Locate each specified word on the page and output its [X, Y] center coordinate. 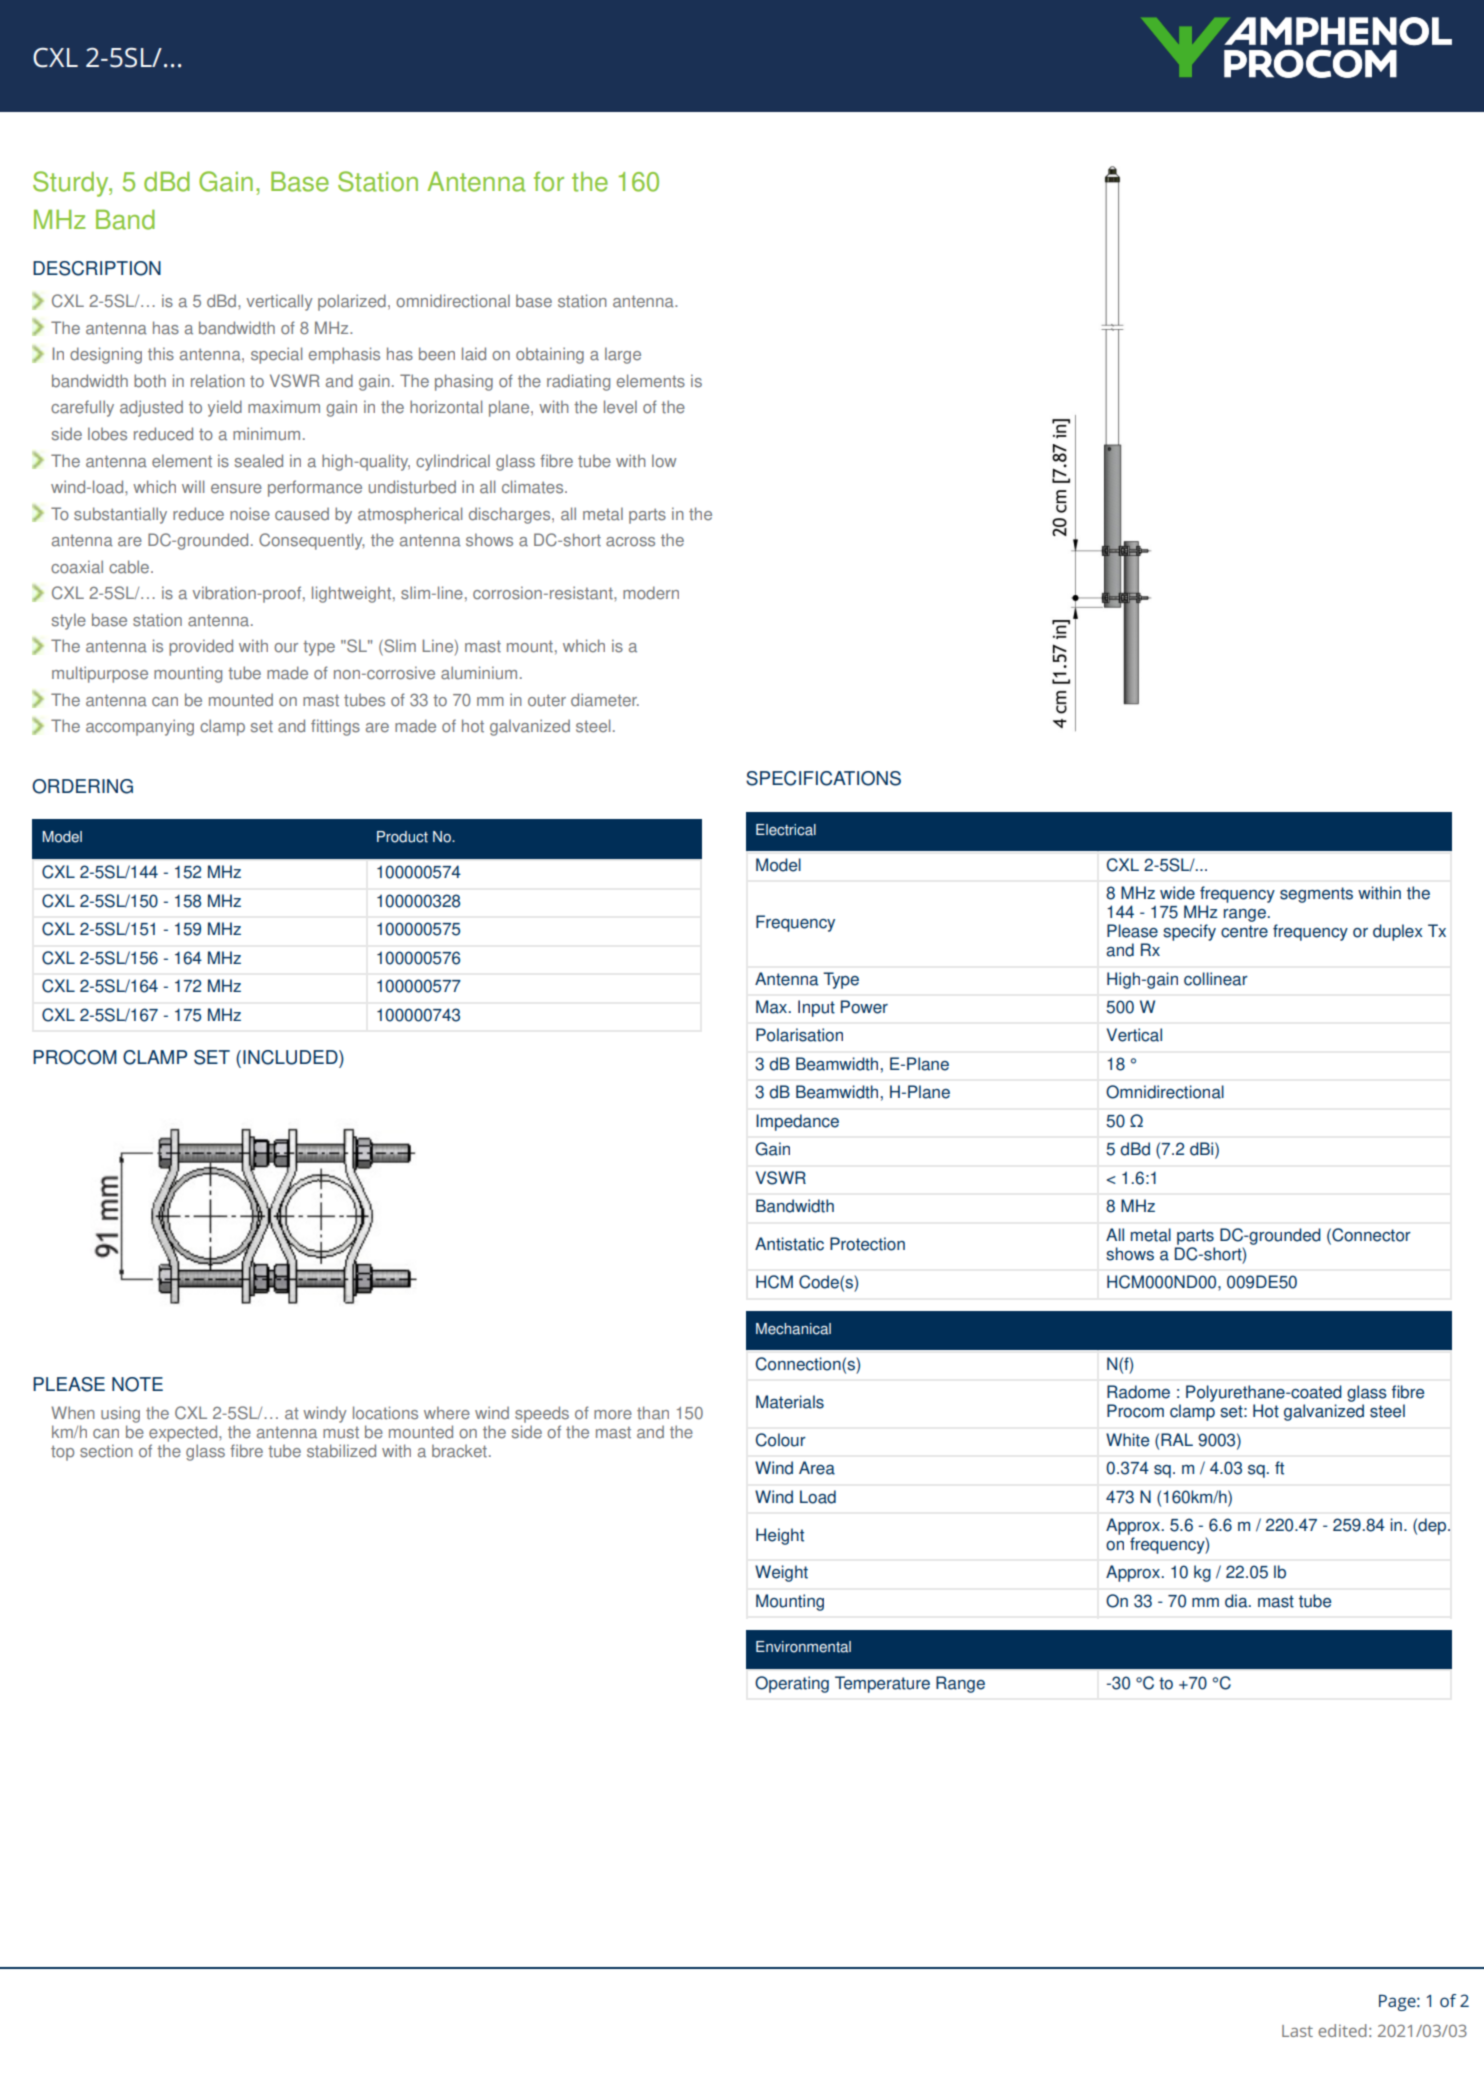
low [664, 461]
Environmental [803, 1647]
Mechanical [793, 1329]
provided [201, 647]
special [276, 355]
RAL [1177, 1439]
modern [651, 593]
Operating [792, 1684]
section [106, 1451]
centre [1244, 931]
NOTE [137, 1384]
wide [1177, 893]
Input [816, 1008]
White [1127, 1440]
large [623, 355]
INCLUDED [291, 1057]
